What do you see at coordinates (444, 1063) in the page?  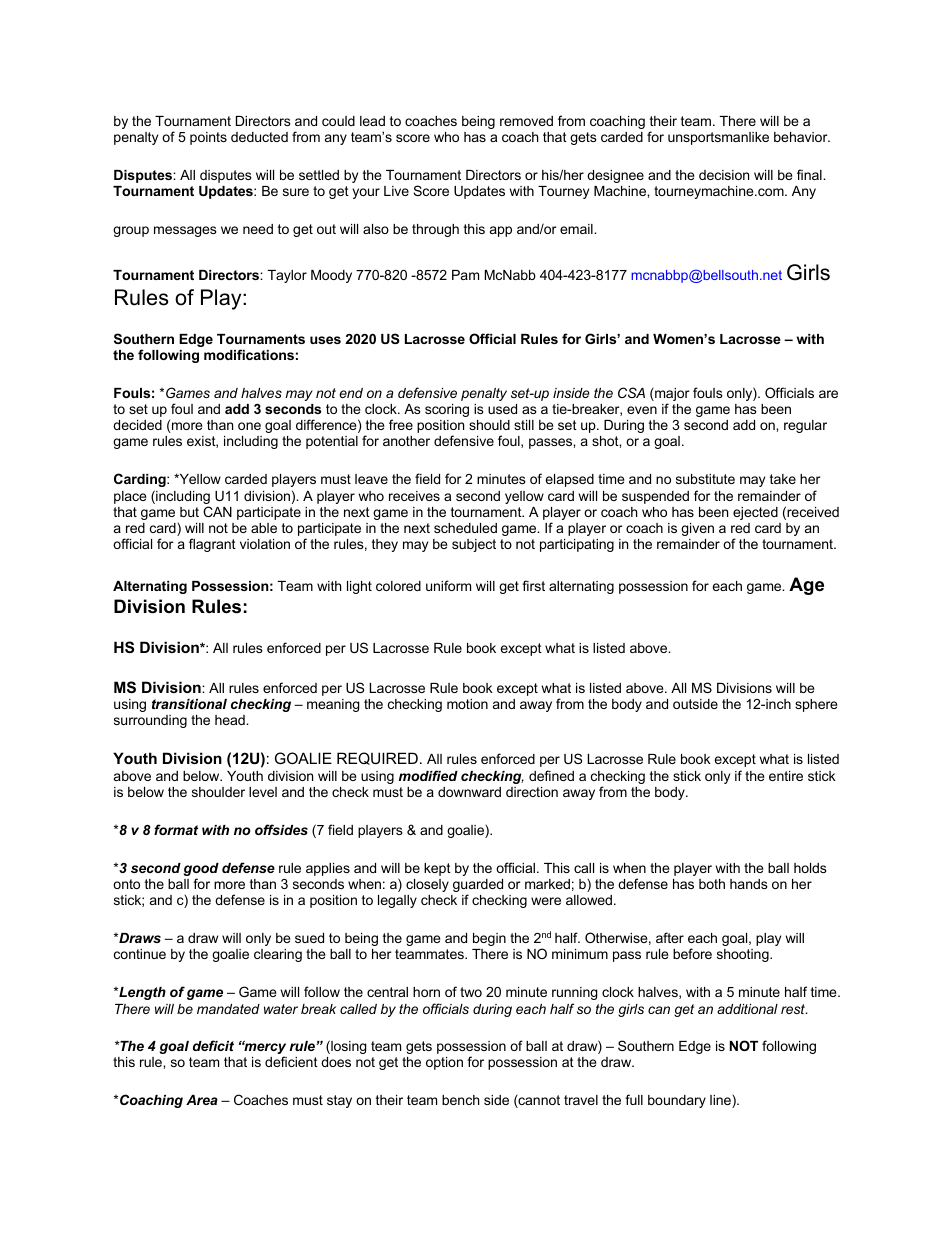 I see `option` at bounding box center [444, 1063].
